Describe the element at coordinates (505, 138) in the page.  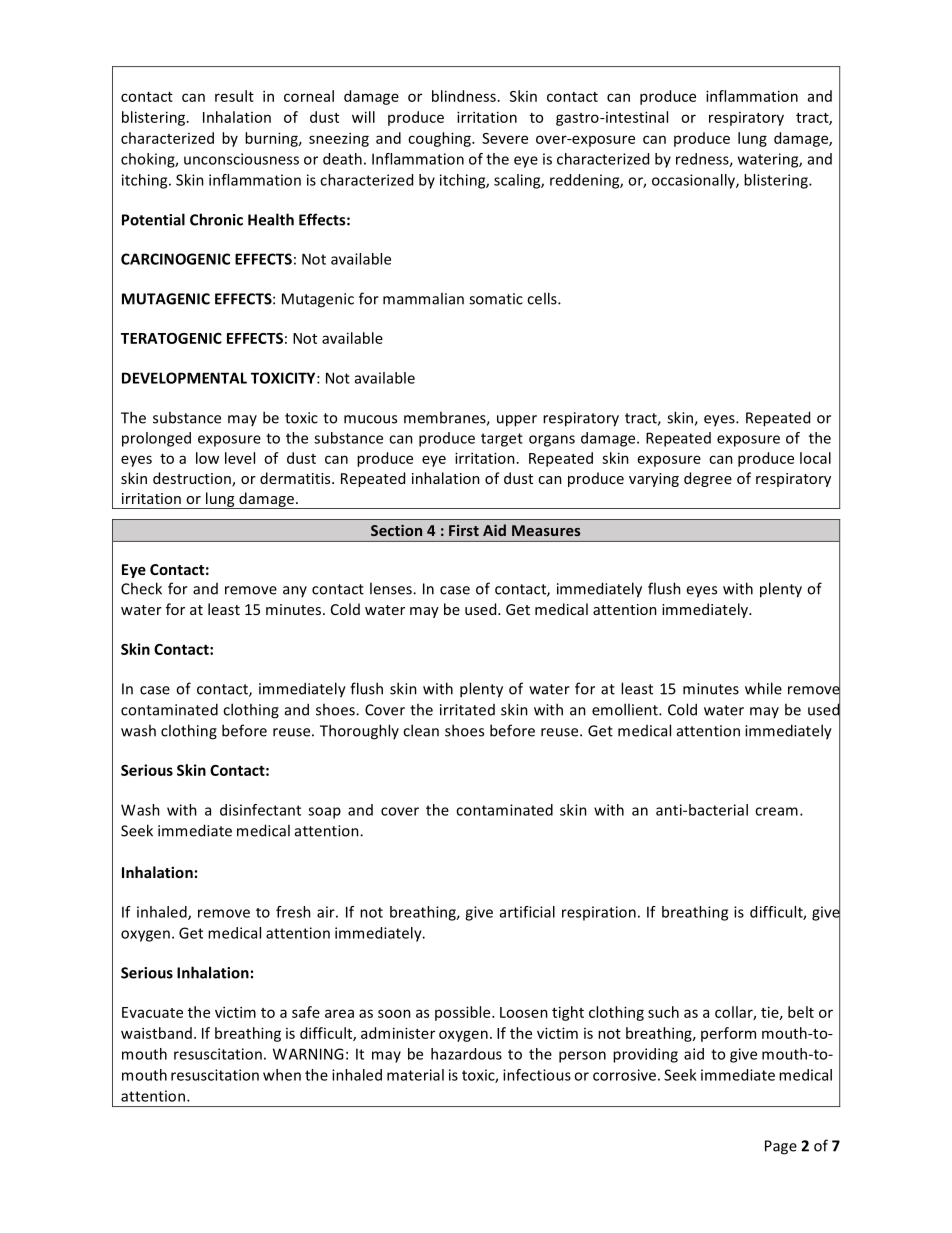
I see `Severe` at that location.
